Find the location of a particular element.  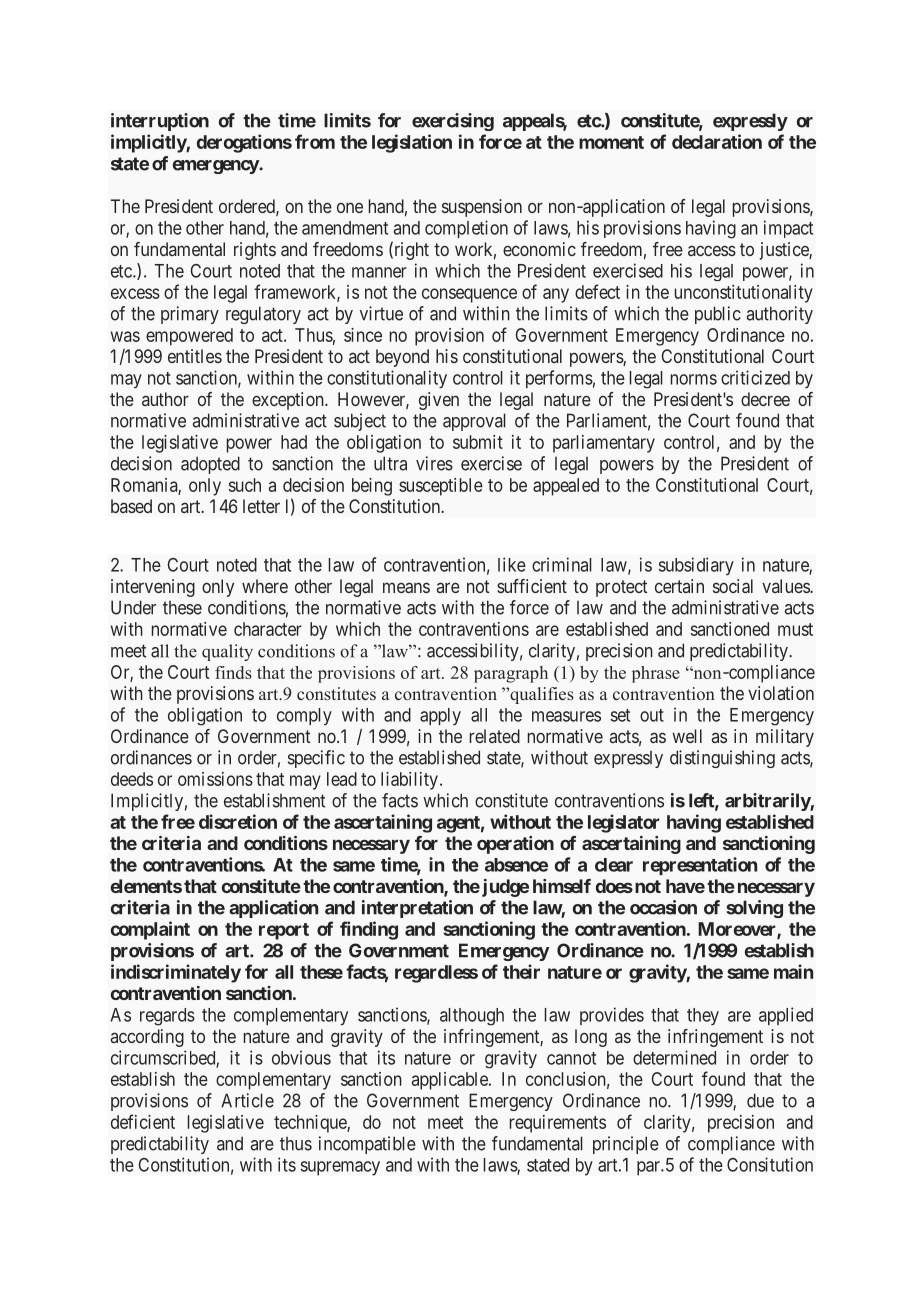

norms is located at coordinates (694, 379).
